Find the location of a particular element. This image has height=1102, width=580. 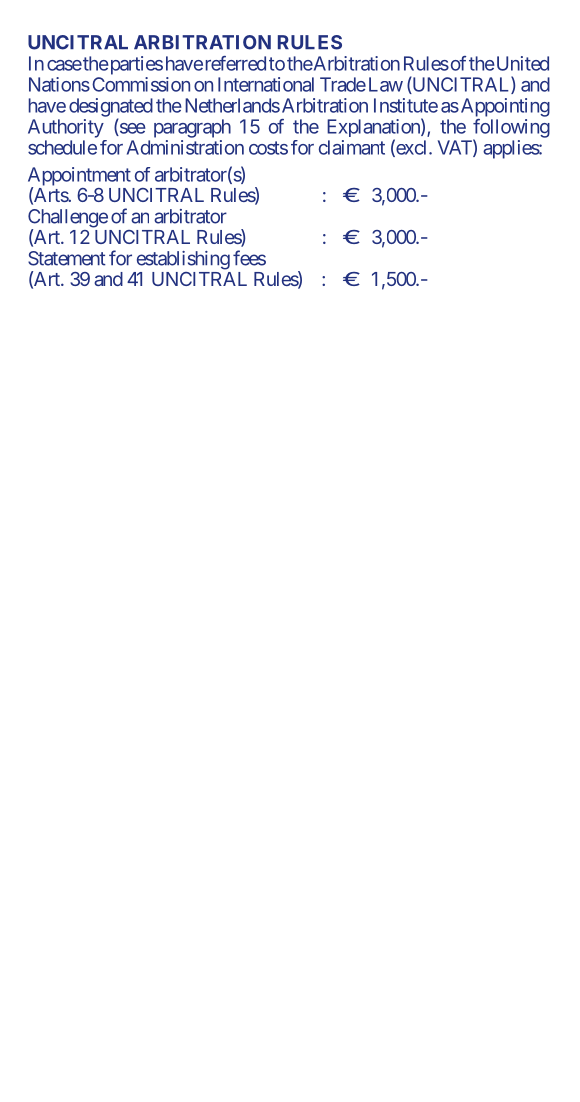

Administration is located at coordinates (185, 147).
